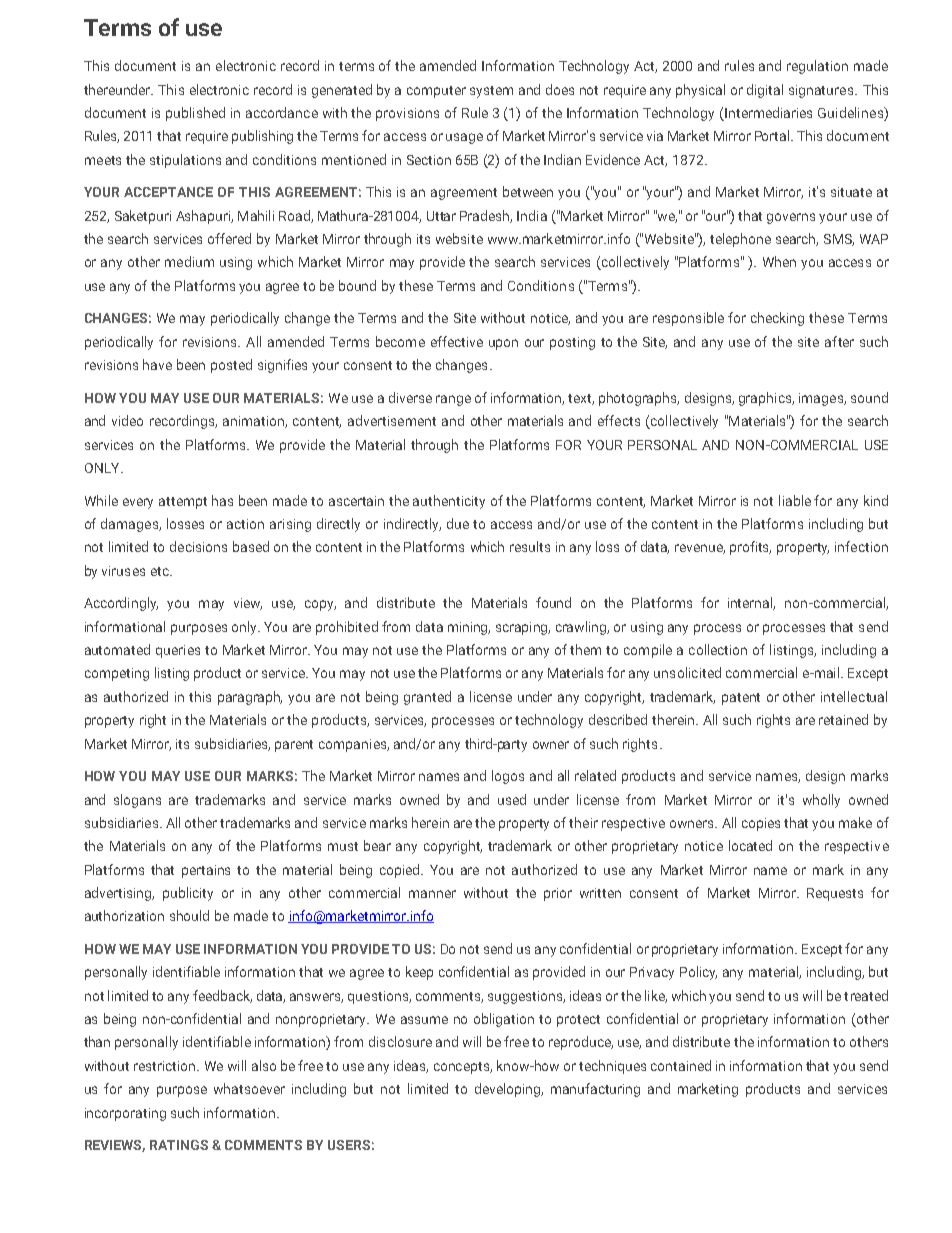 This image has width=952, height=1233. I want to click on manner, so click(432, 894).
